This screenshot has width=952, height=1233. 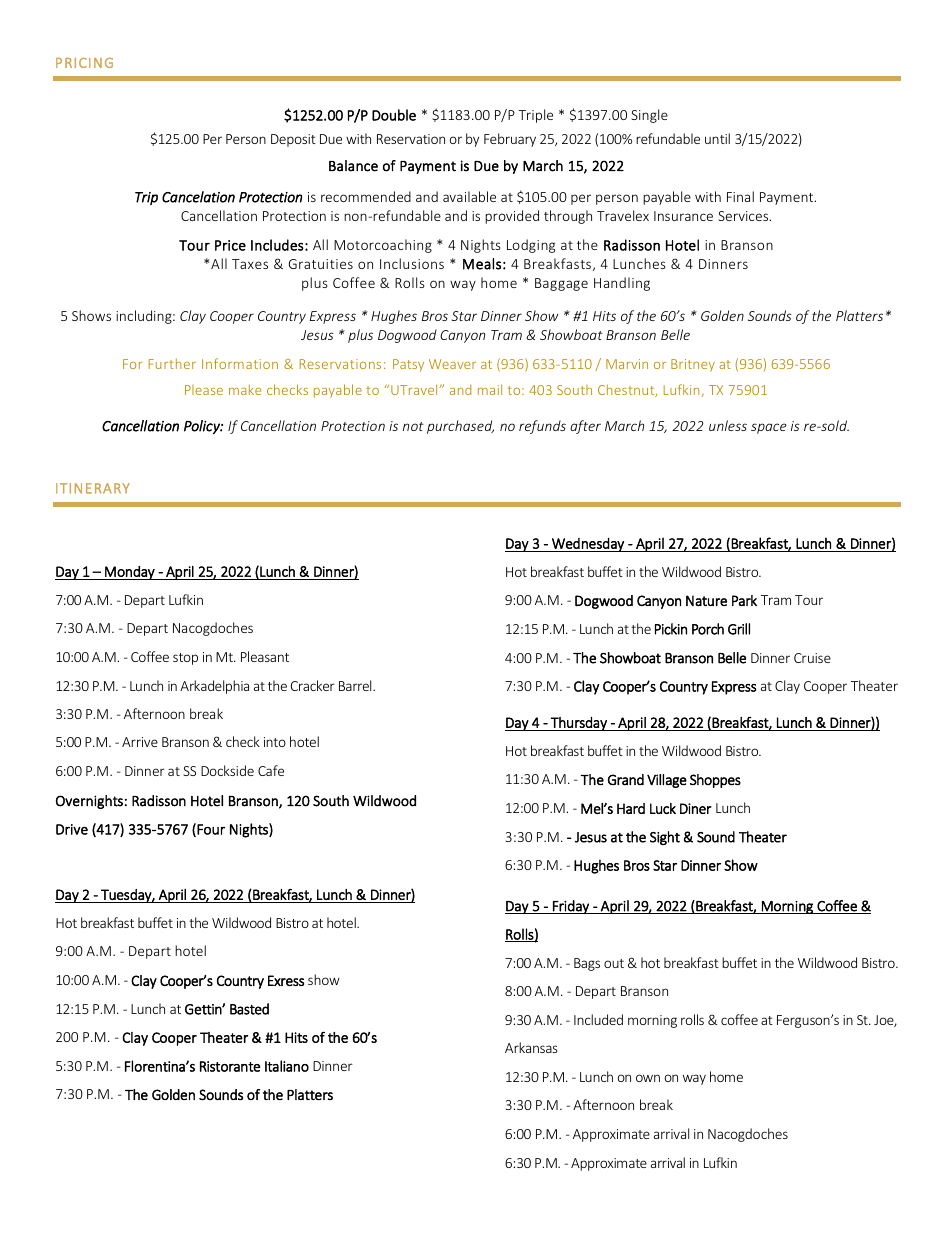 I want to click on until, so click(x=717, y=138).
